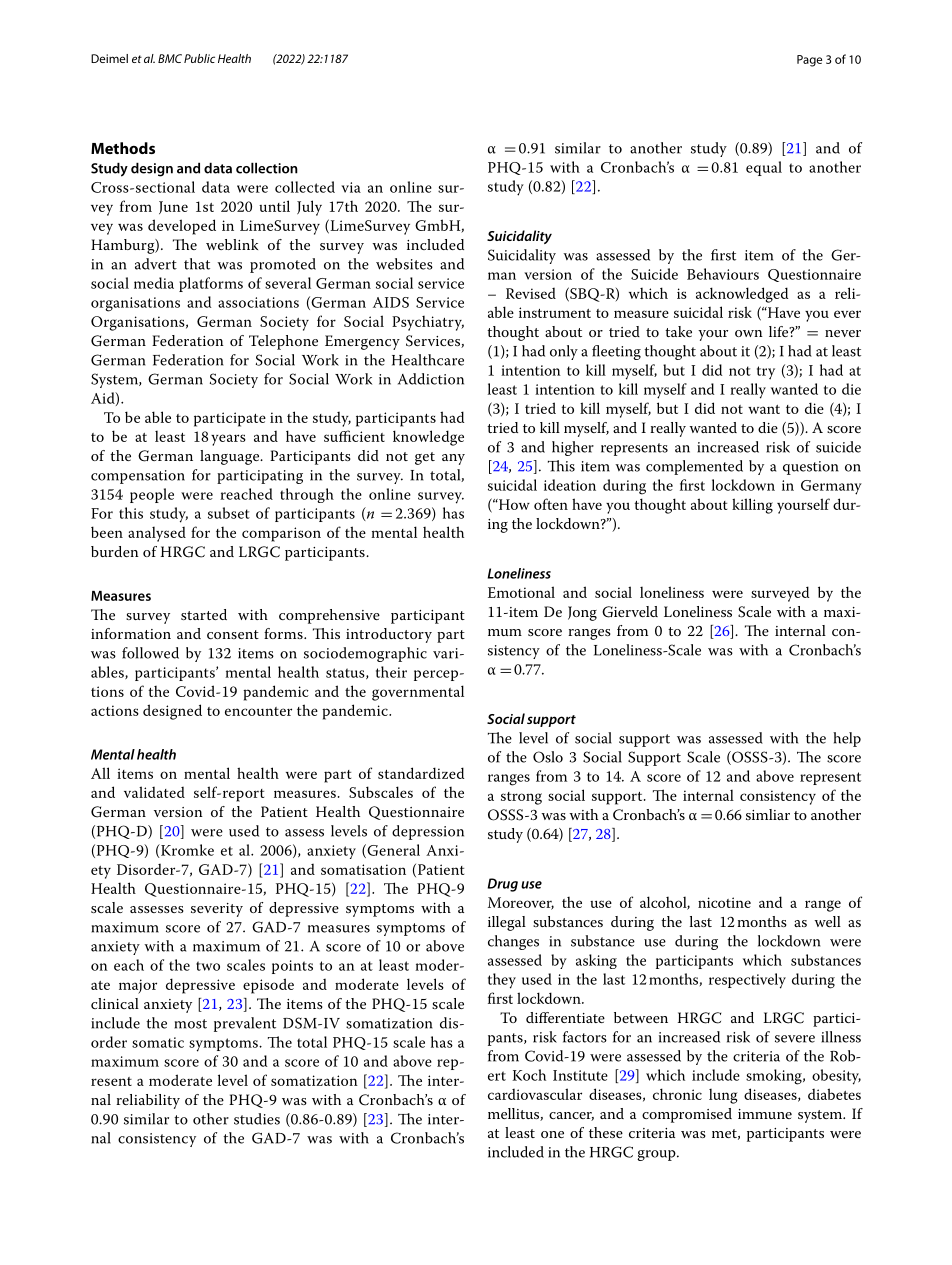 The image size is (952, 1265). What do you see at coordinates (421, 773) in the screenshot?
I see `standardized` at bounding box center [421, 773].
